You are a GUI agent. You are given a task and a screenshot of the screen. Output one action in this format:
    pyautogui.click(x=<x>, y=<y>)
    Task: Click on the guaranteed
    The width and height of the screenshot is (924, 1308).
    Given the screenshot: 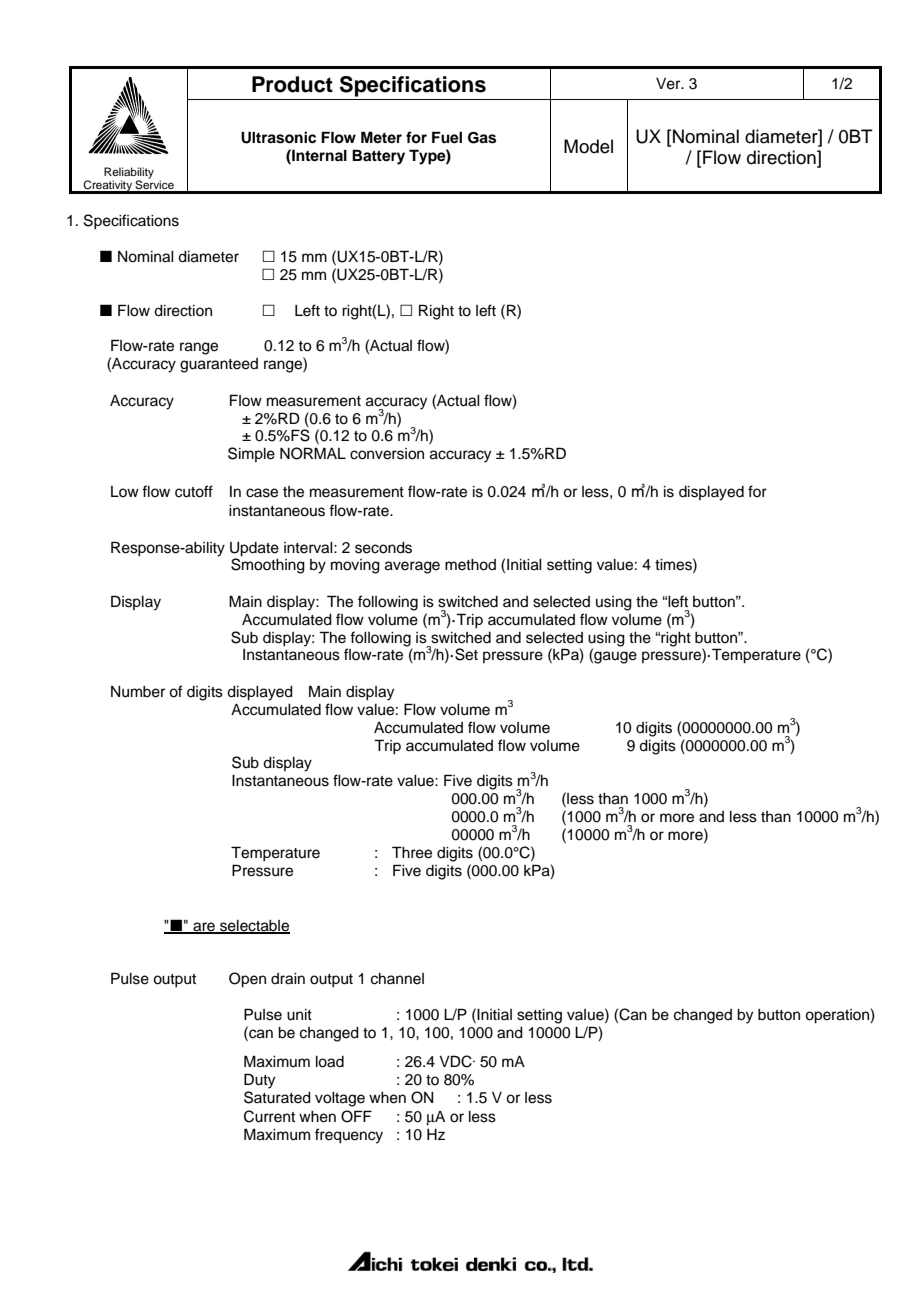 What is the action you would take?
    pyautogui.click(x=219, y=365)
